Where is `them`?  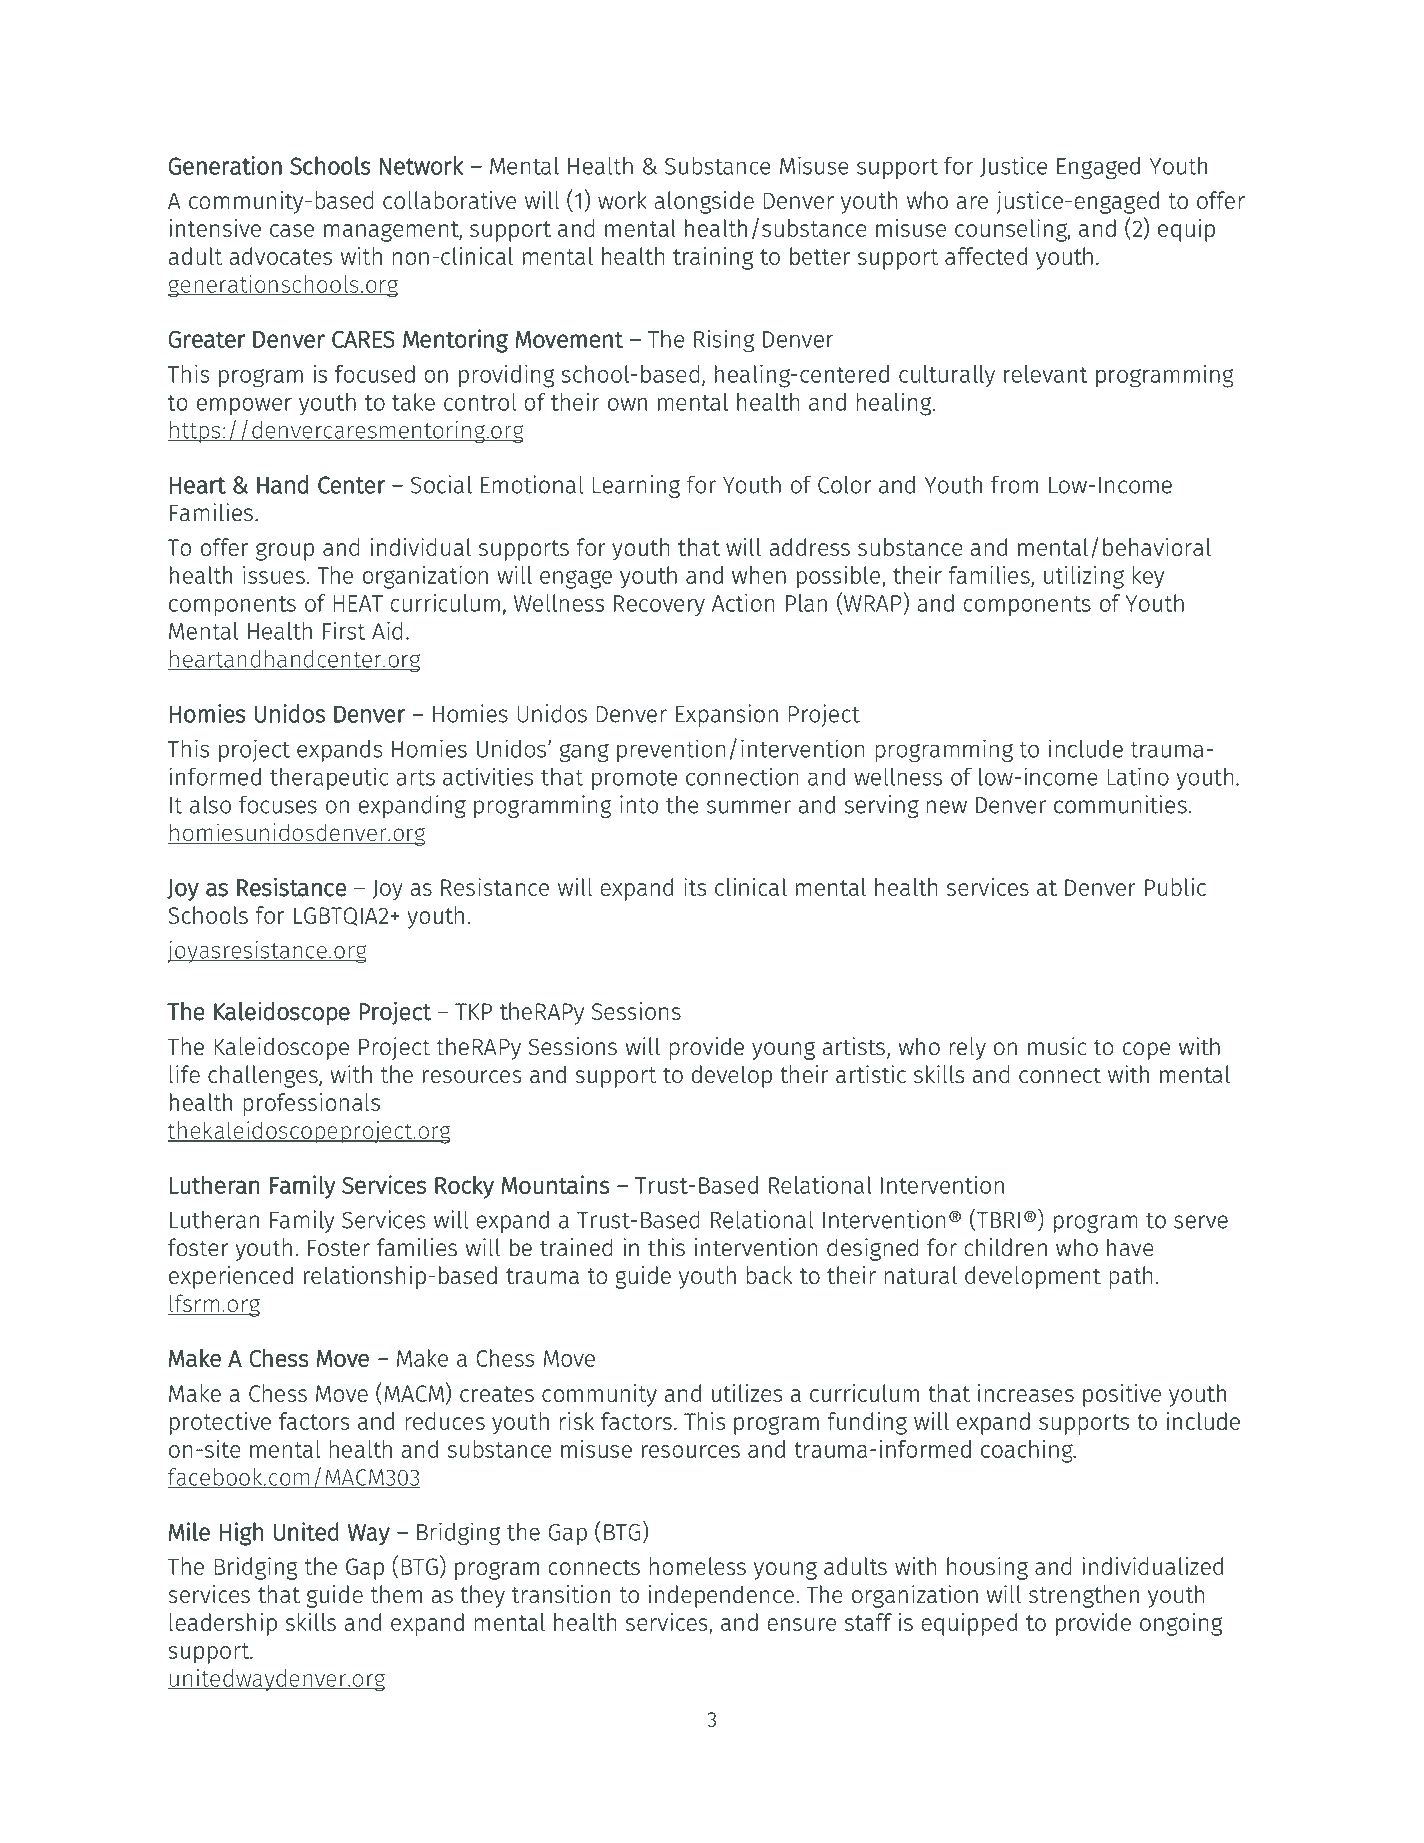 them is located at coordinates (396, 1594).
